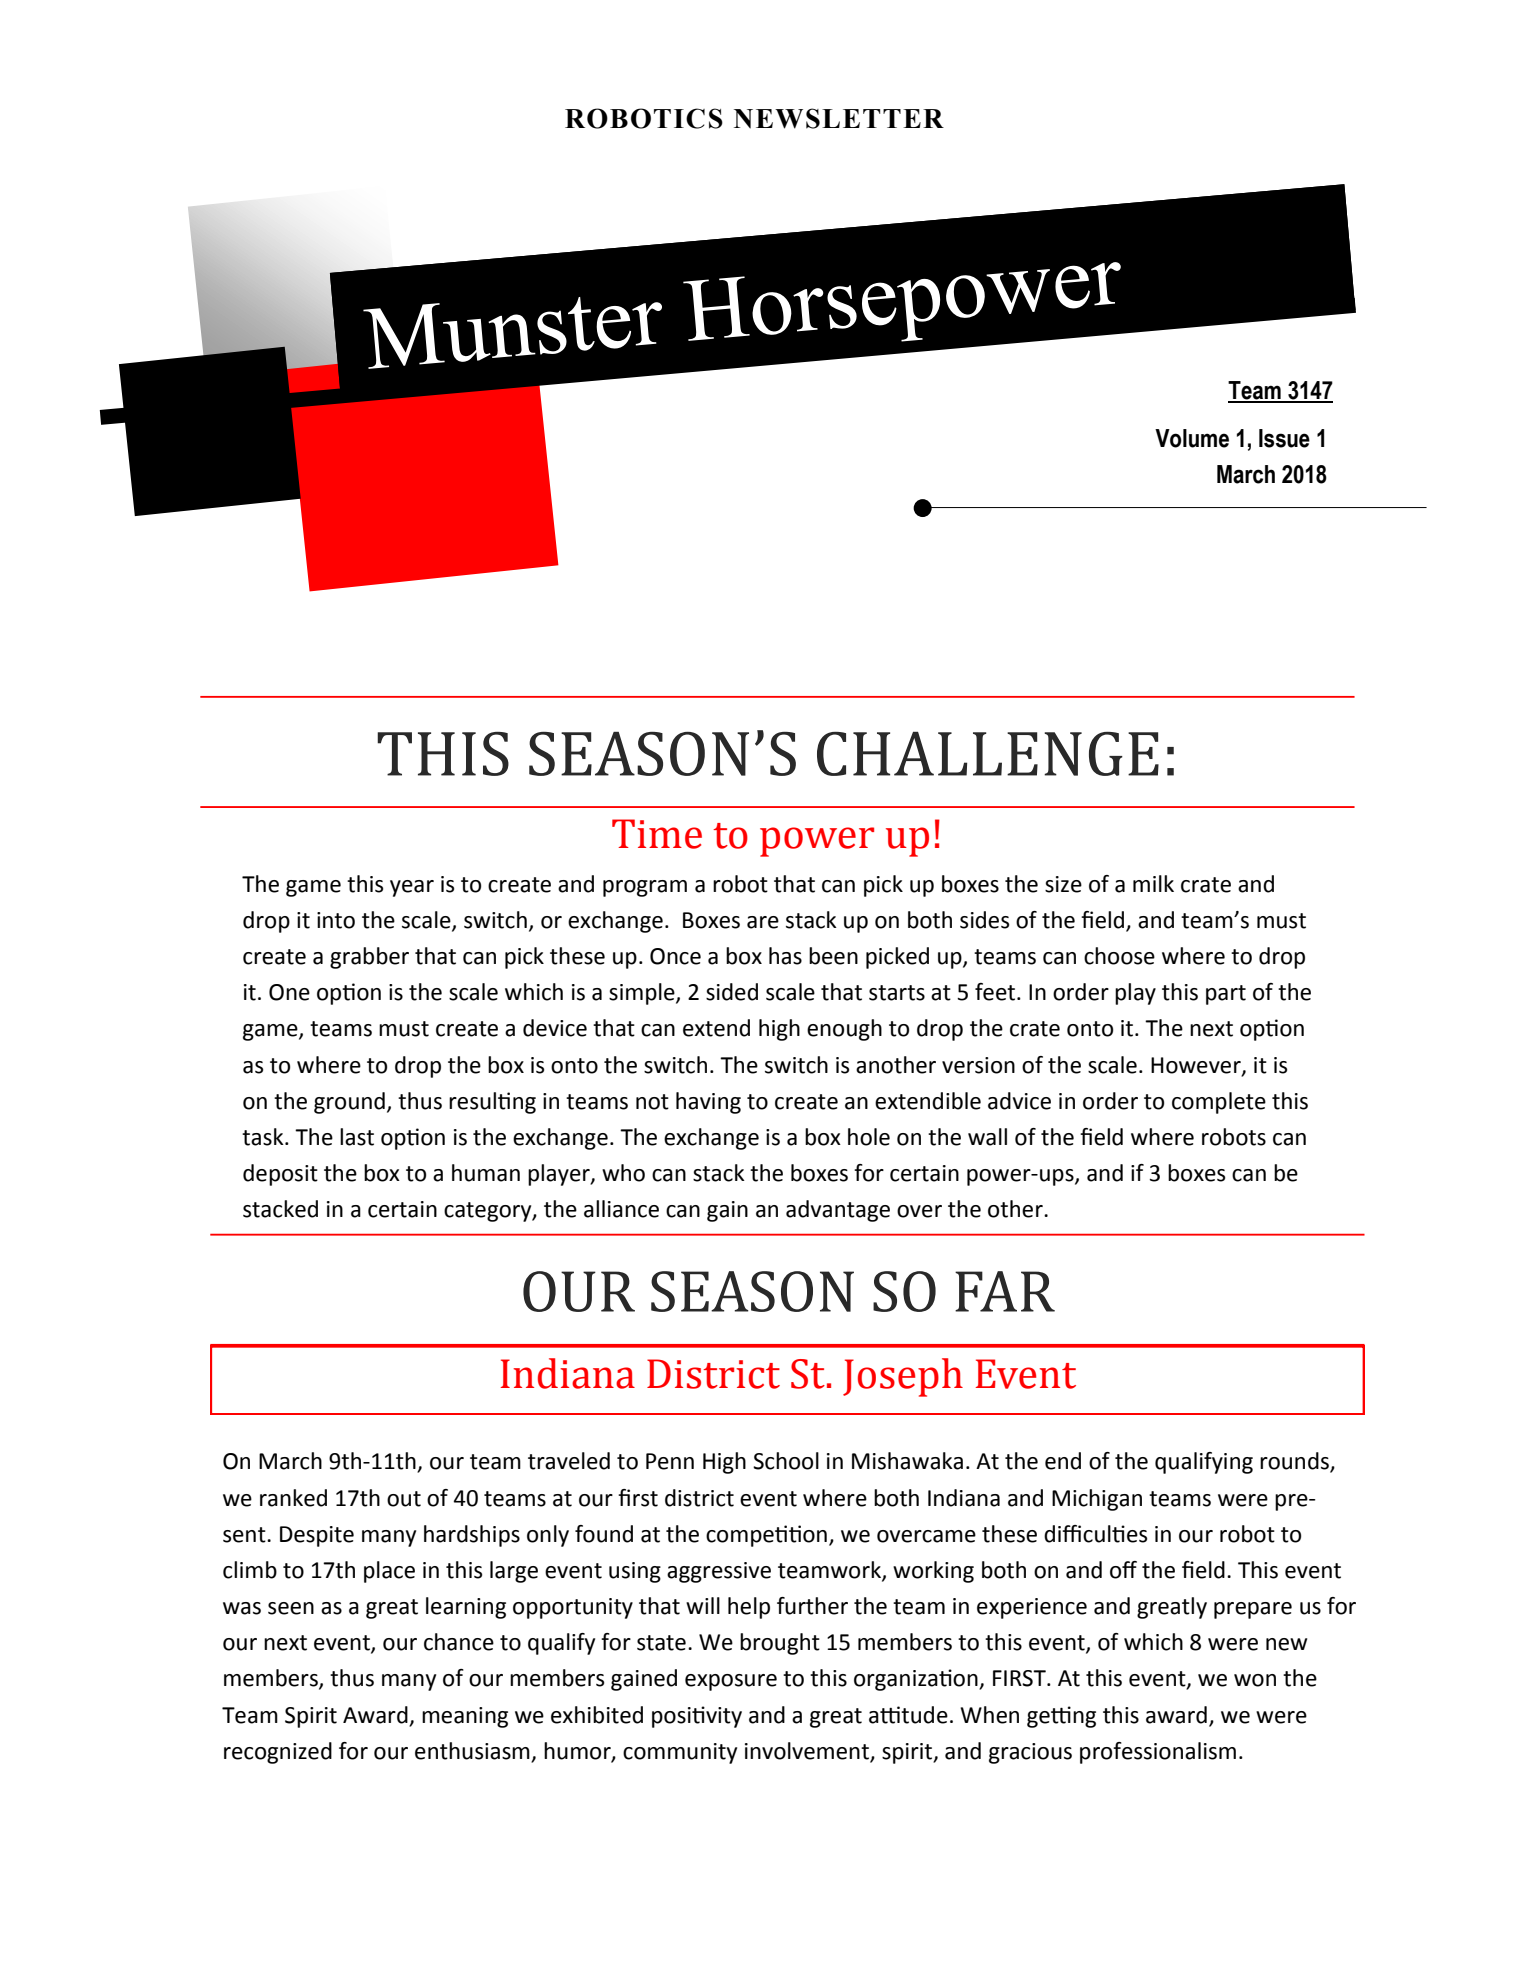  I want to click on Issue, so click(1284, 438).
